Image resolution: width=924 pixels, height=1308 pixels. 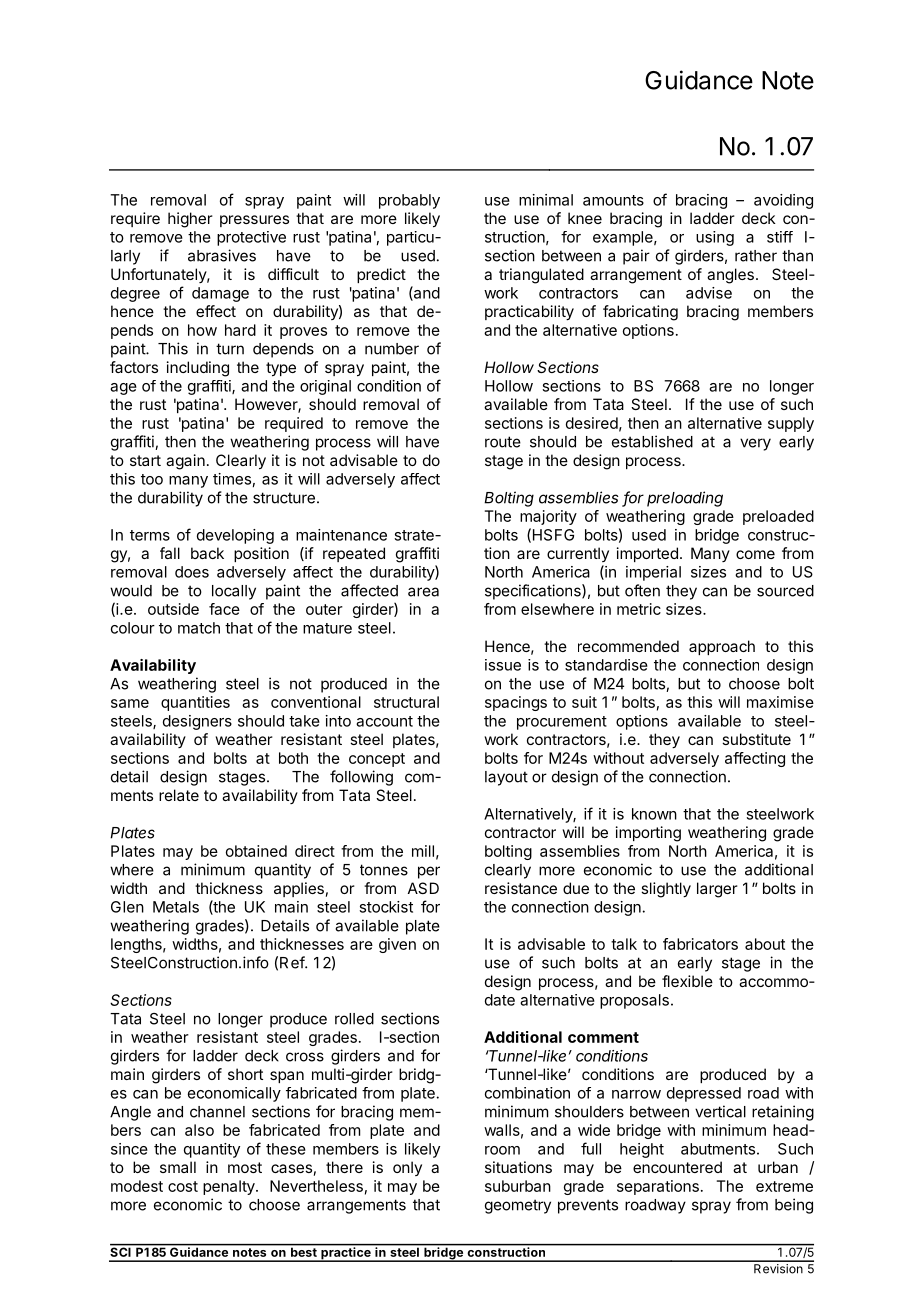 I want to click on spacings, so click(x=516, y=703).
